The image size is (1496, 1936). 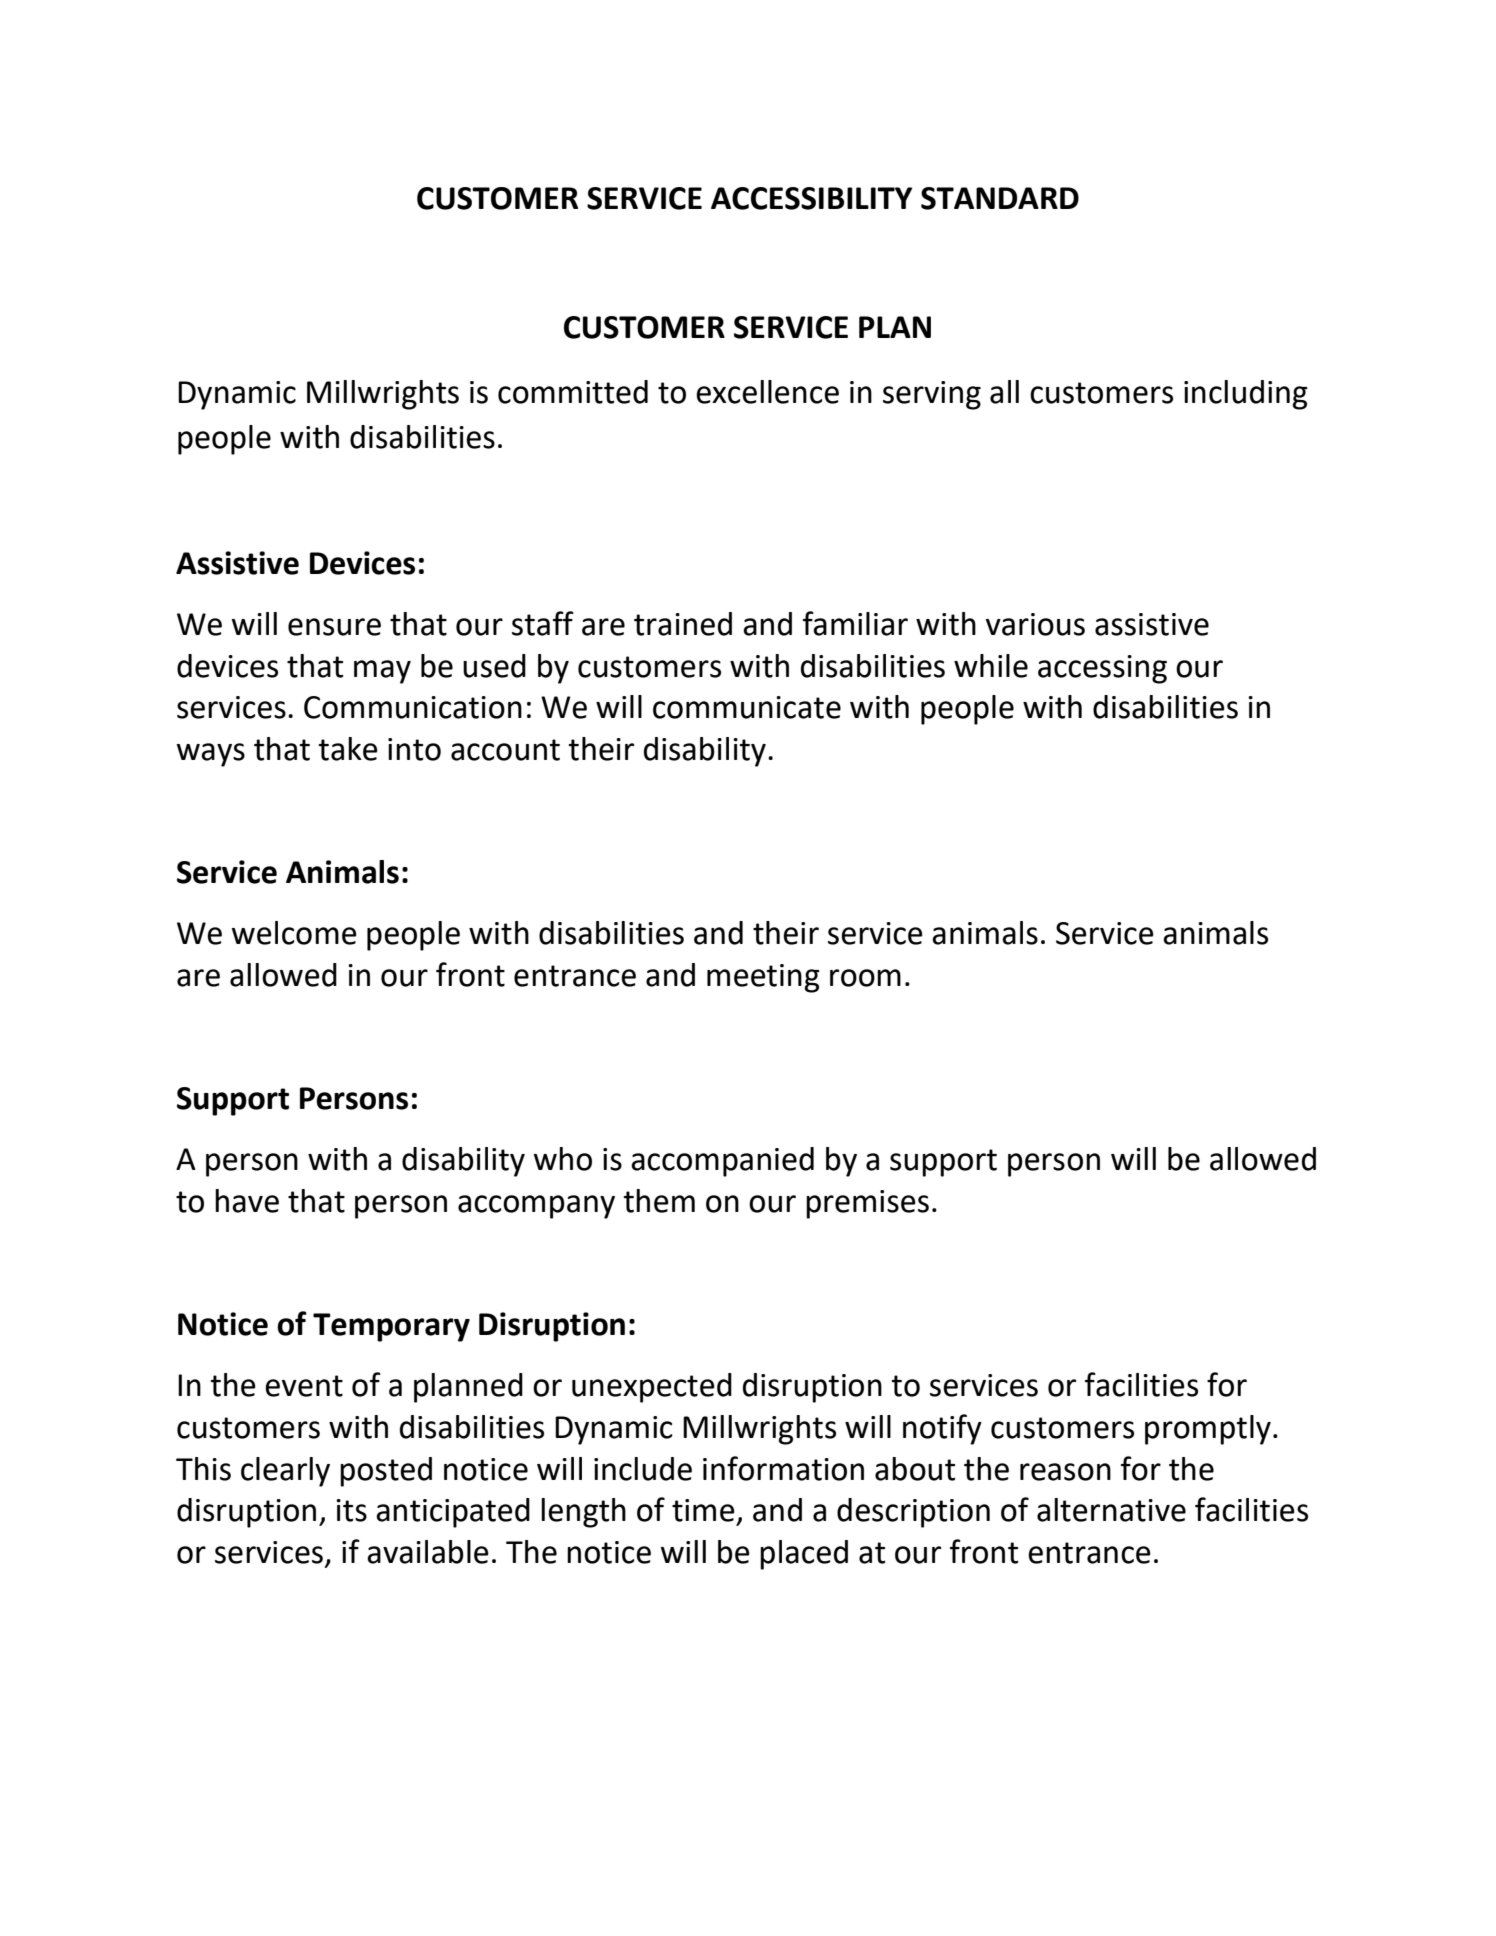 I want to click on STANDARD, so click(x=1000, y=198).
